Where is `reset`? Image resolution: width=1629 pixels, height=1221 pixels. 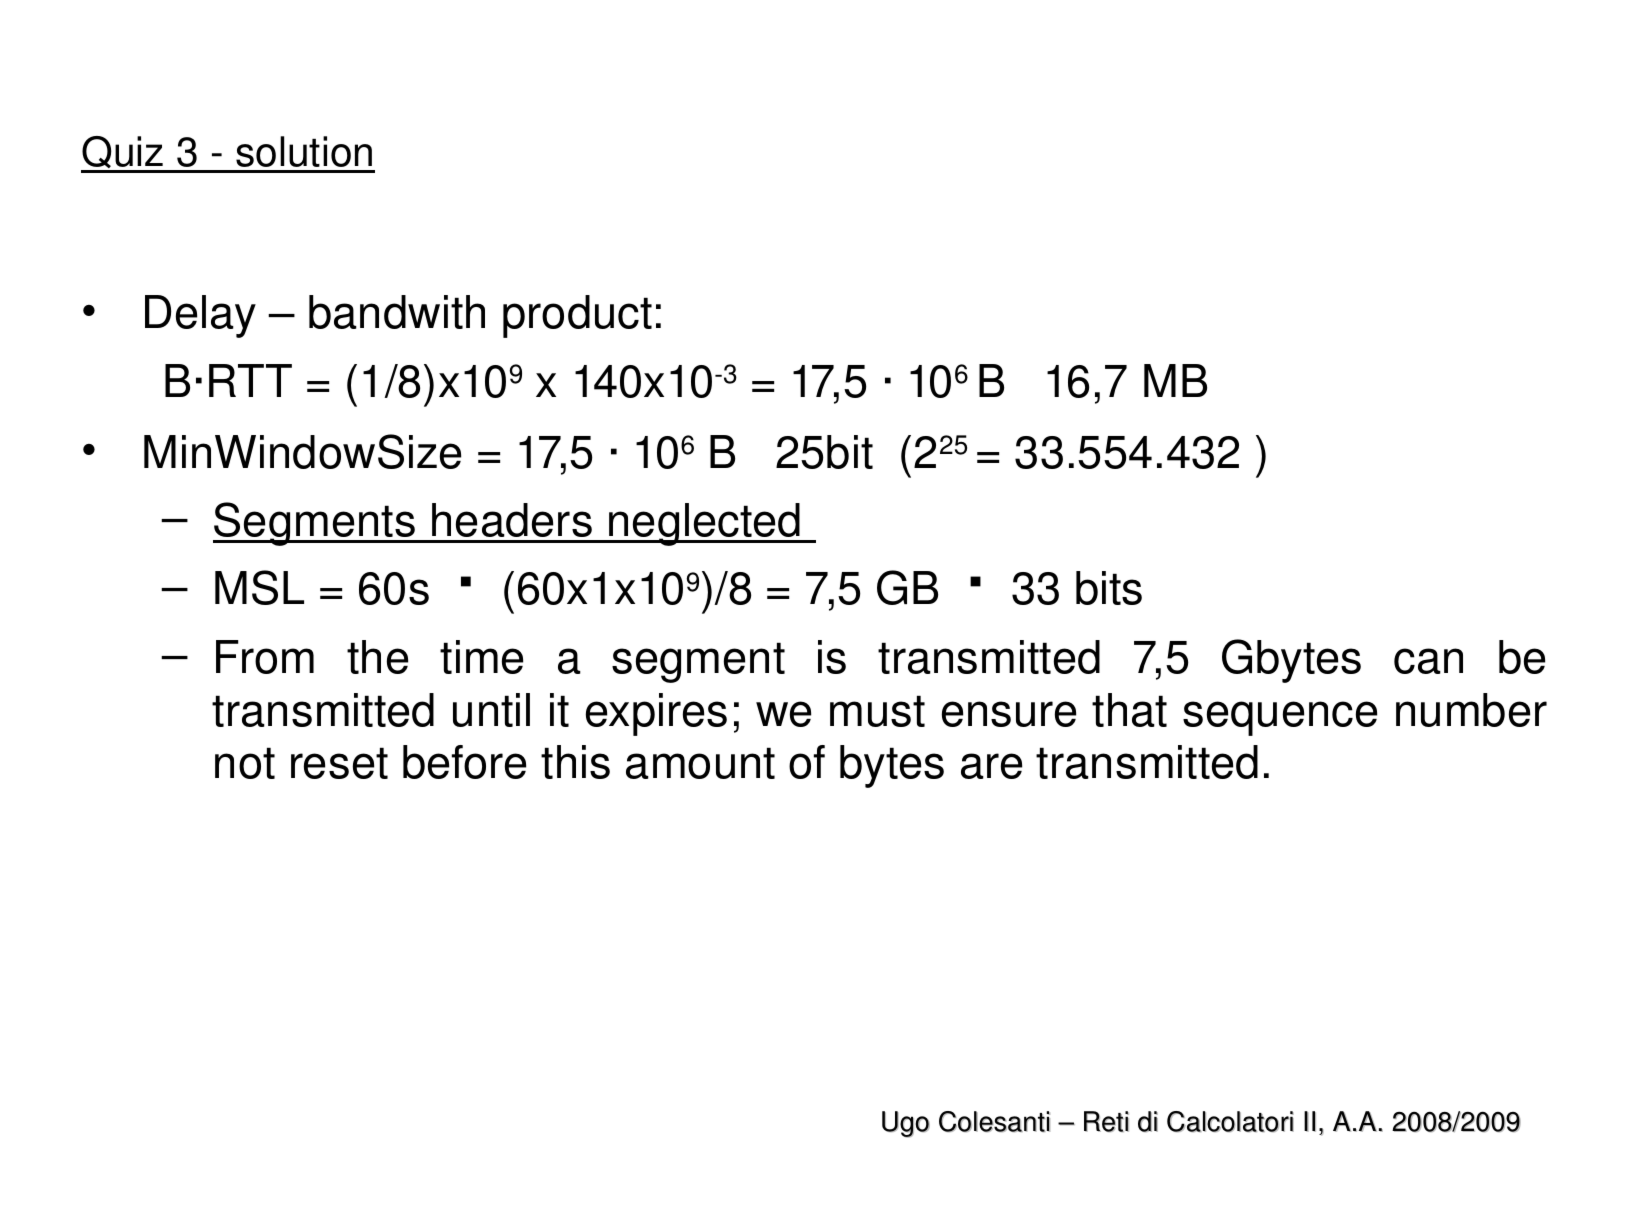 reset is located at coordinates (339, 763).
